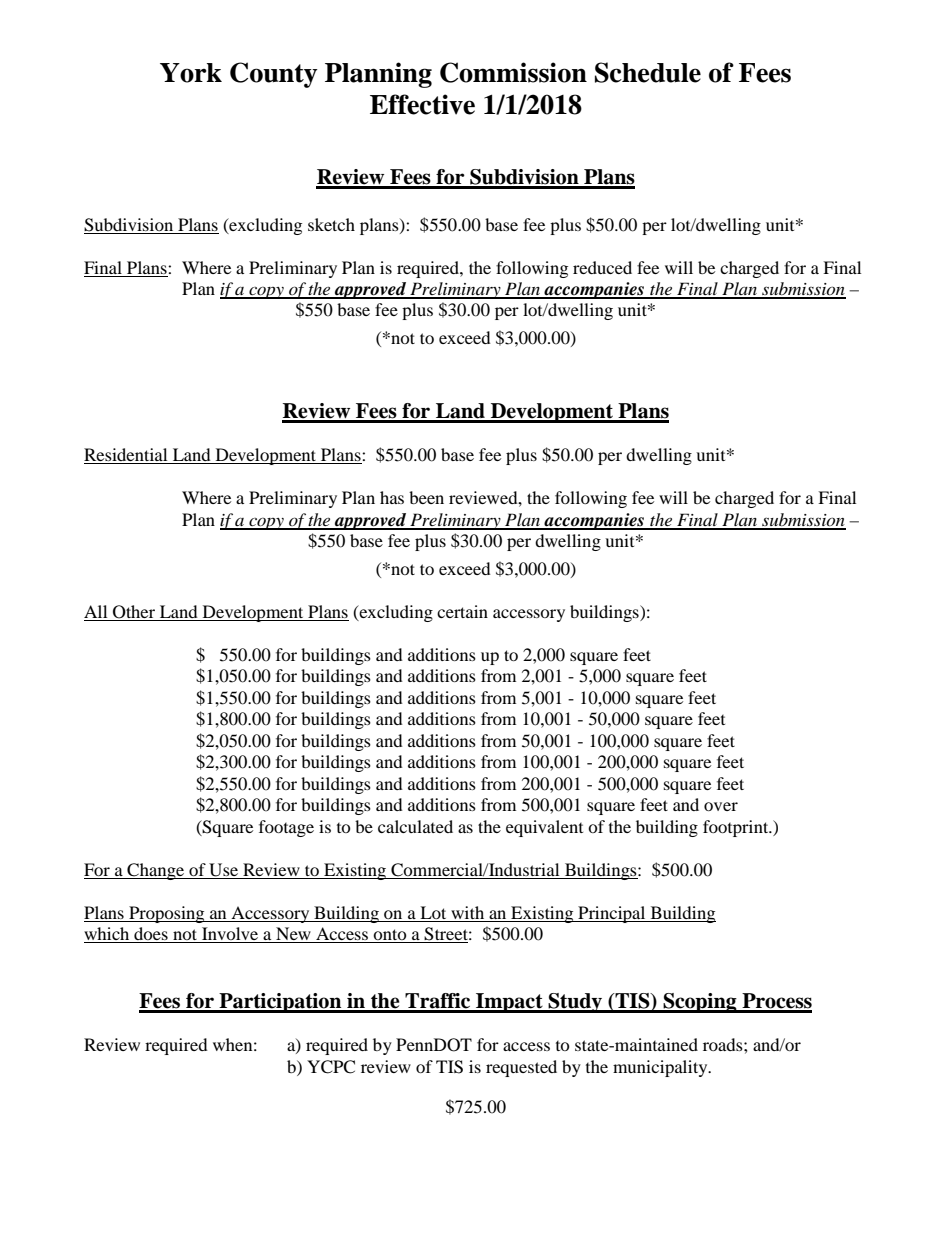  I want to click on Other, so click(134, 613).
